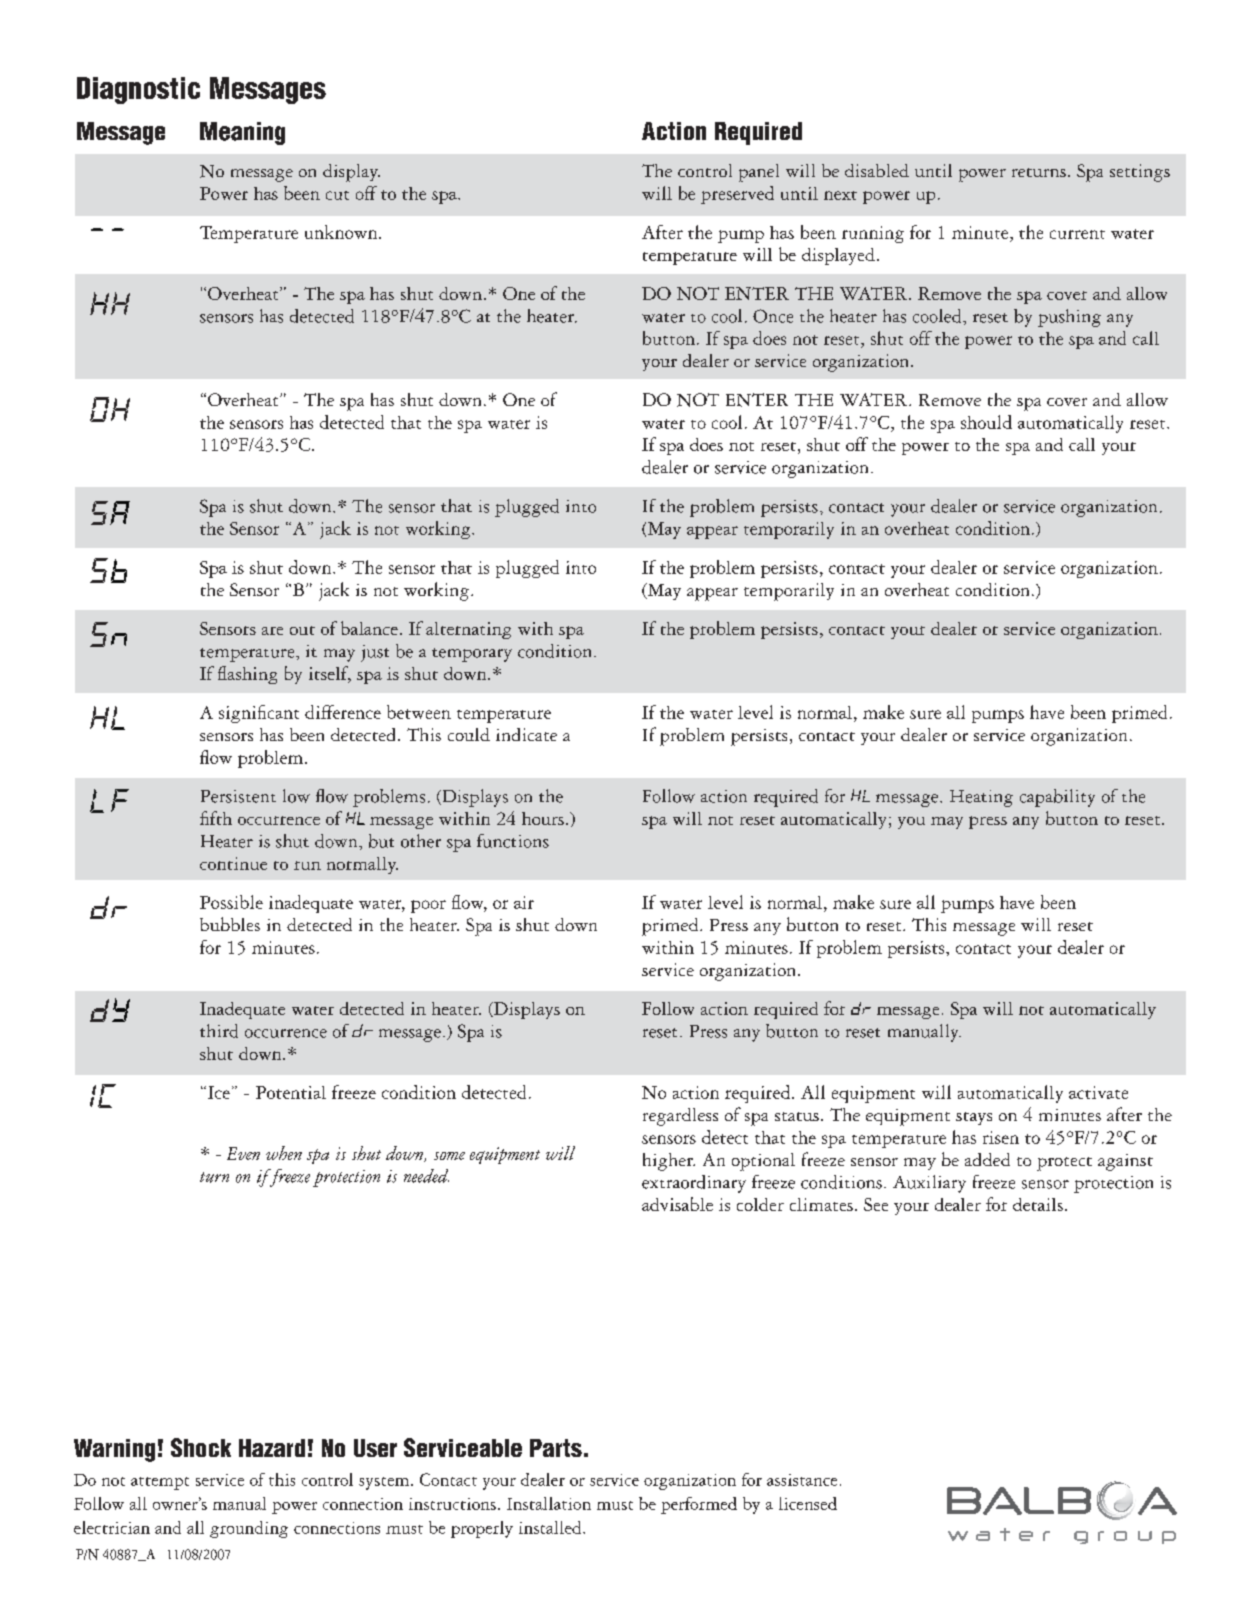  Describe the element at coordinates (773, 316) in the image. I see `Once` at that location.
